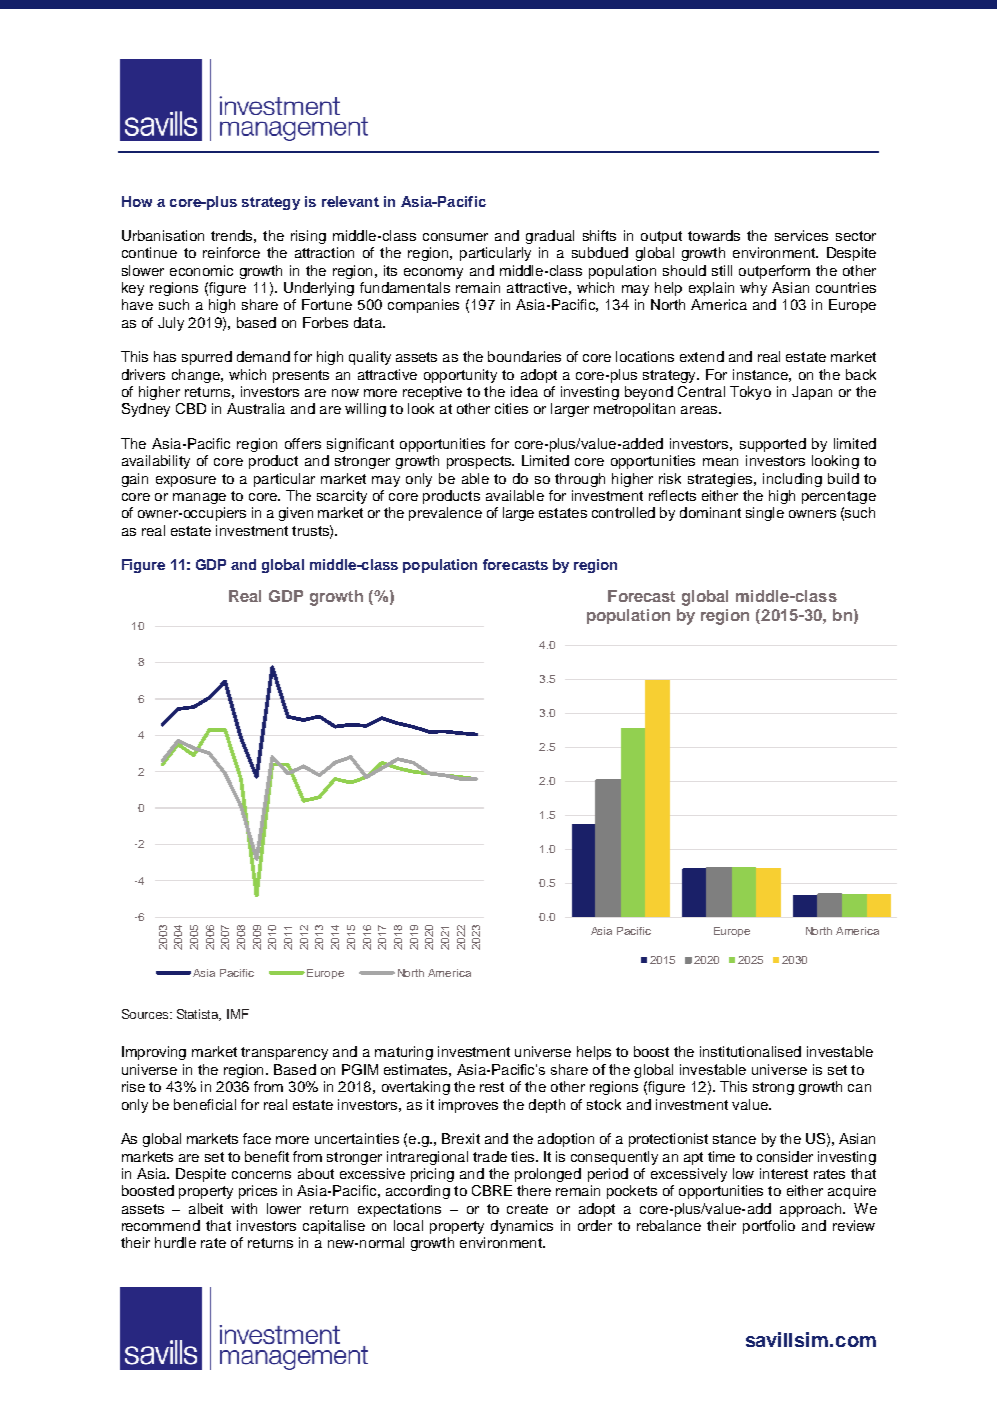 This screenshot has width=997, height=1410. What do you see at coordinates (186, 481) in the screenshot?
I see `exposure` at bounding box center [186, 481].
